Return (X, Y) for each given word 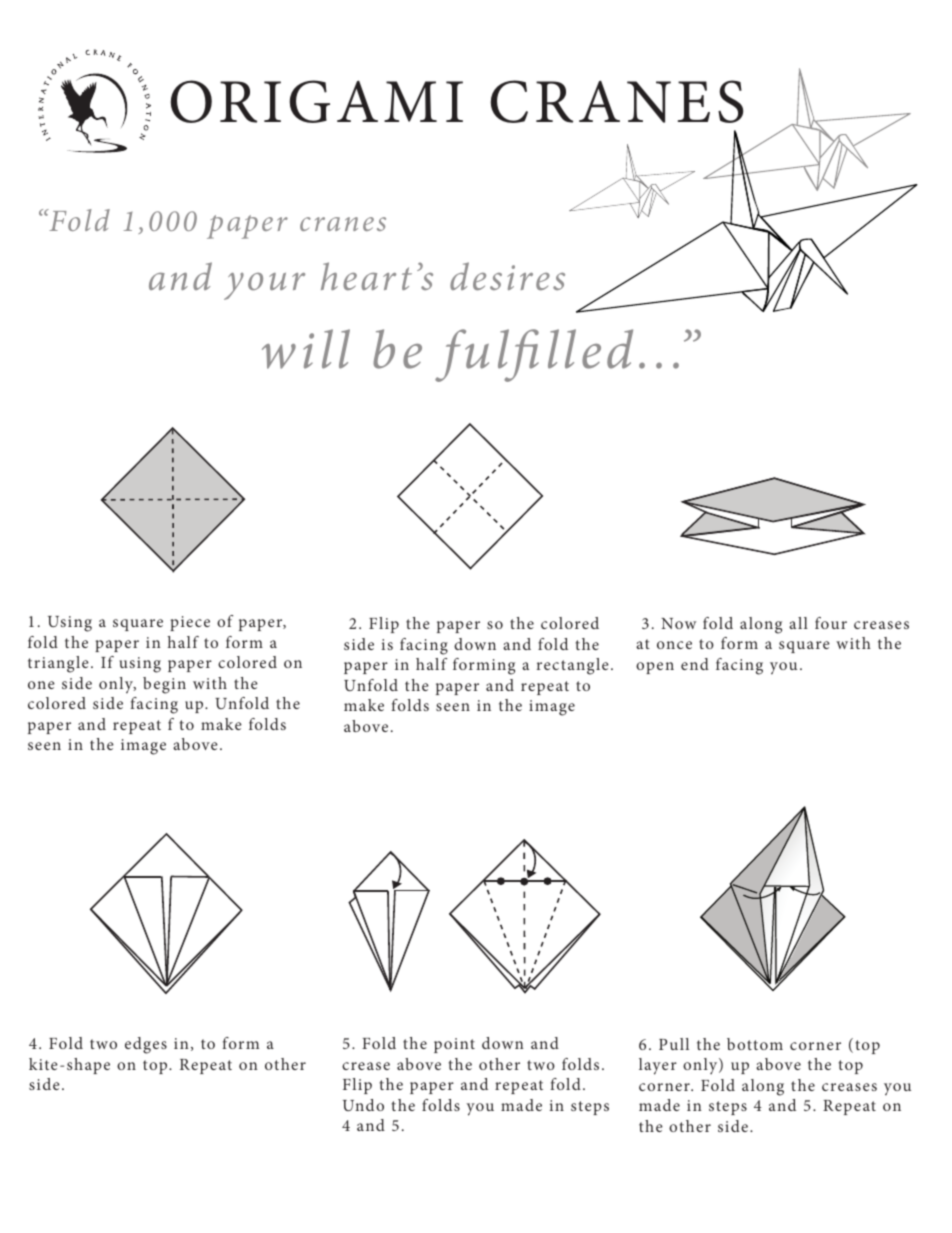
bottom (755, 1044)
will (306, 349)
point (454, 1045)
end (695, 664)
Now (678, 623)
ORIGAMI (317, 101)
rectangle (573, 666)
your (264, 286)
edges (146, 1045)
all (798, 623)
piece (190, 623)
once (674, 645)
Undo (363, 1105)
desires (507, 276)
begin (164, 685)
